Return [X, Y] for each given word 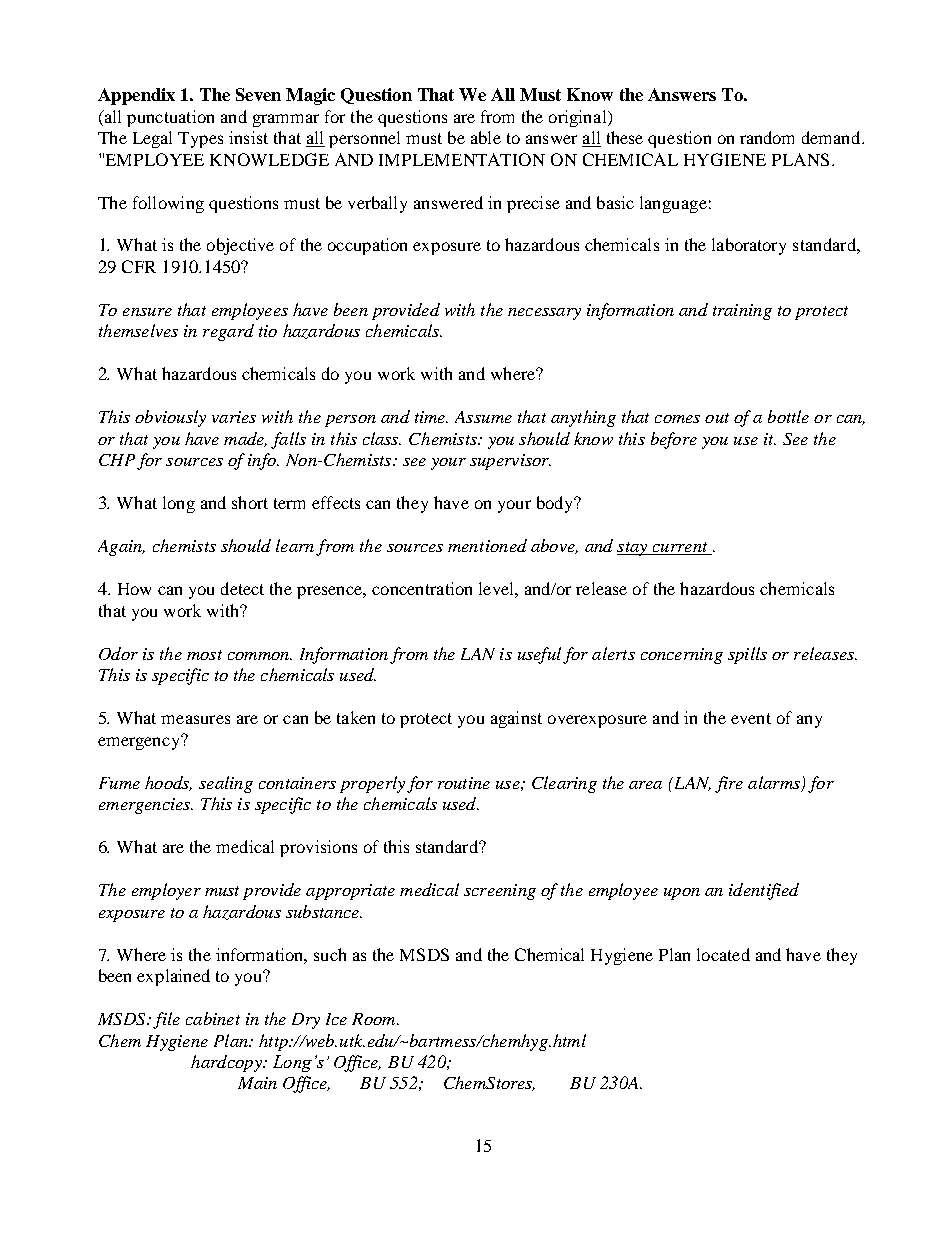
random [767, 137]
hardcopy [227, 1063]
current [680, 548]
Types [200, 140]
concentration [422, 588]
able [486, 137]
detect [242, 588]
